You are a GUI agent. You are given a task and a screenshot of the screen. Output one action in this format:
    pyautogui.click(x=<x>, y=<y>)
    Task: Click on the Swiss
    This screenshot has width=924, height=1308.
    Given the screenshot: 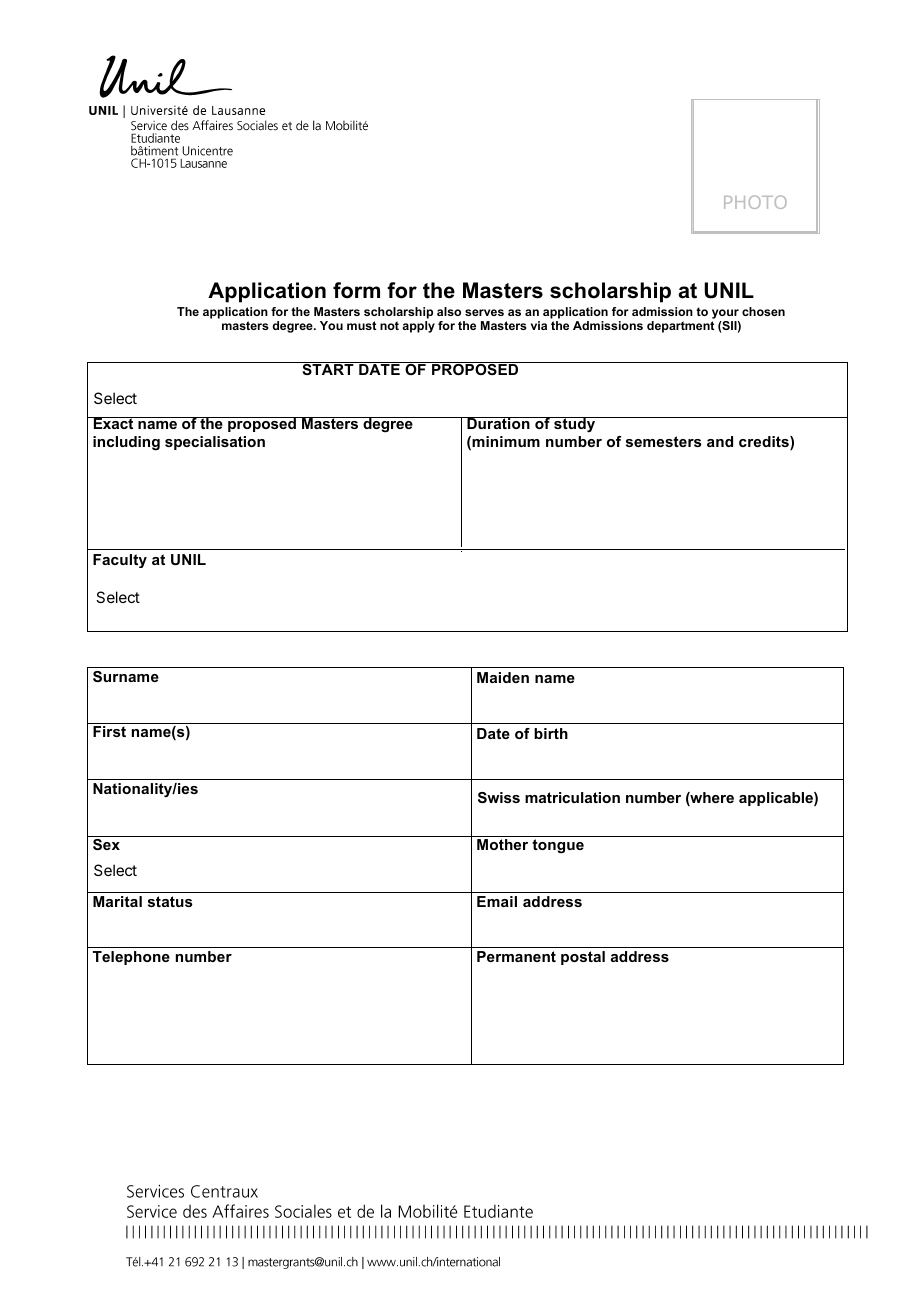 What is the action you would take?
    pyautogui.click(x=499, y=797)
